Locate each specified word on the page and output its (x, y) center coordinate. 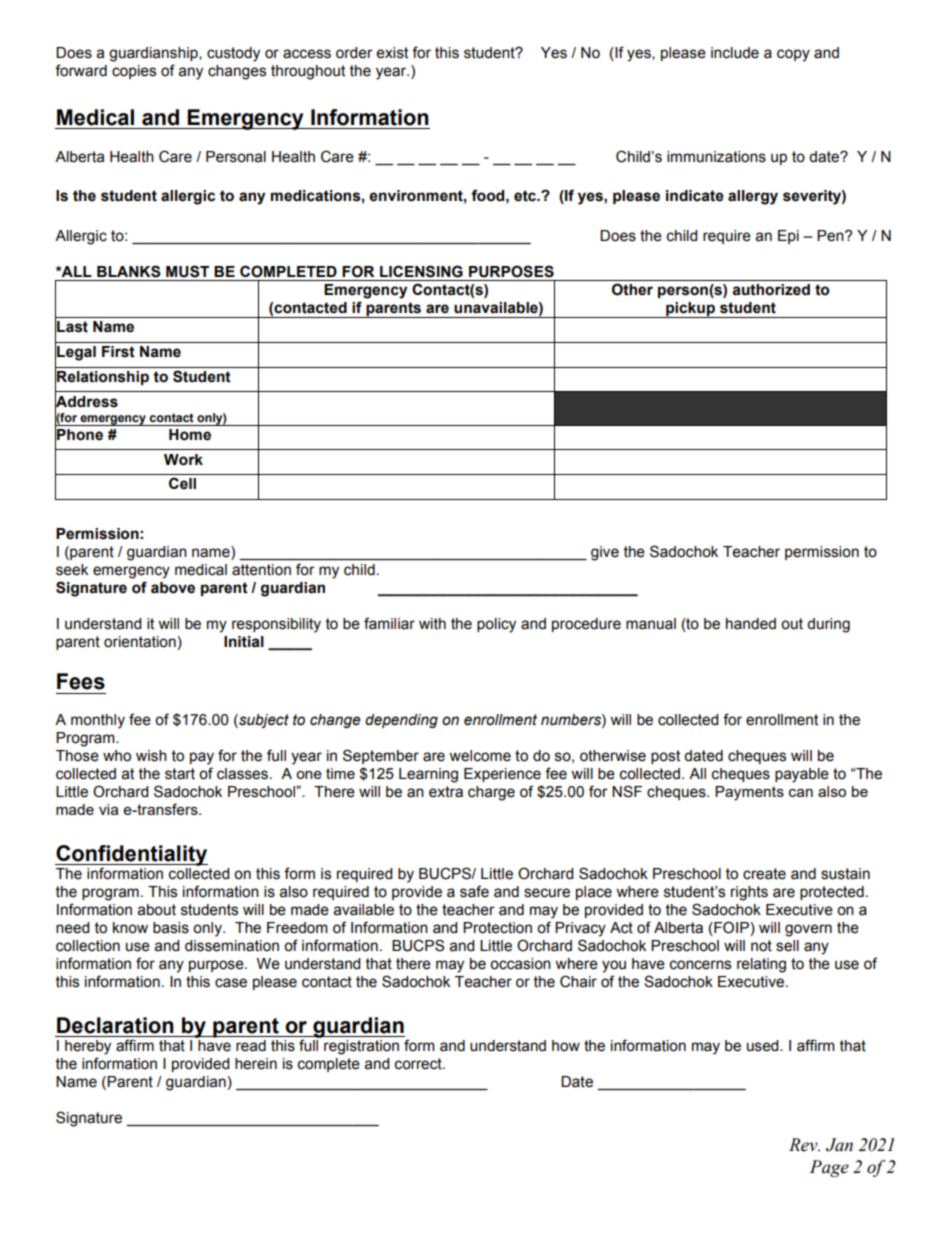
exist (392, 53)
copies (134, 72)
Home (190, 435)
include (735, 53)
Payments (749, 793)
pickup (690, 310)
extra (446, 792)
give (605, 553)
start (180, 774)
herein (256, 1064)
